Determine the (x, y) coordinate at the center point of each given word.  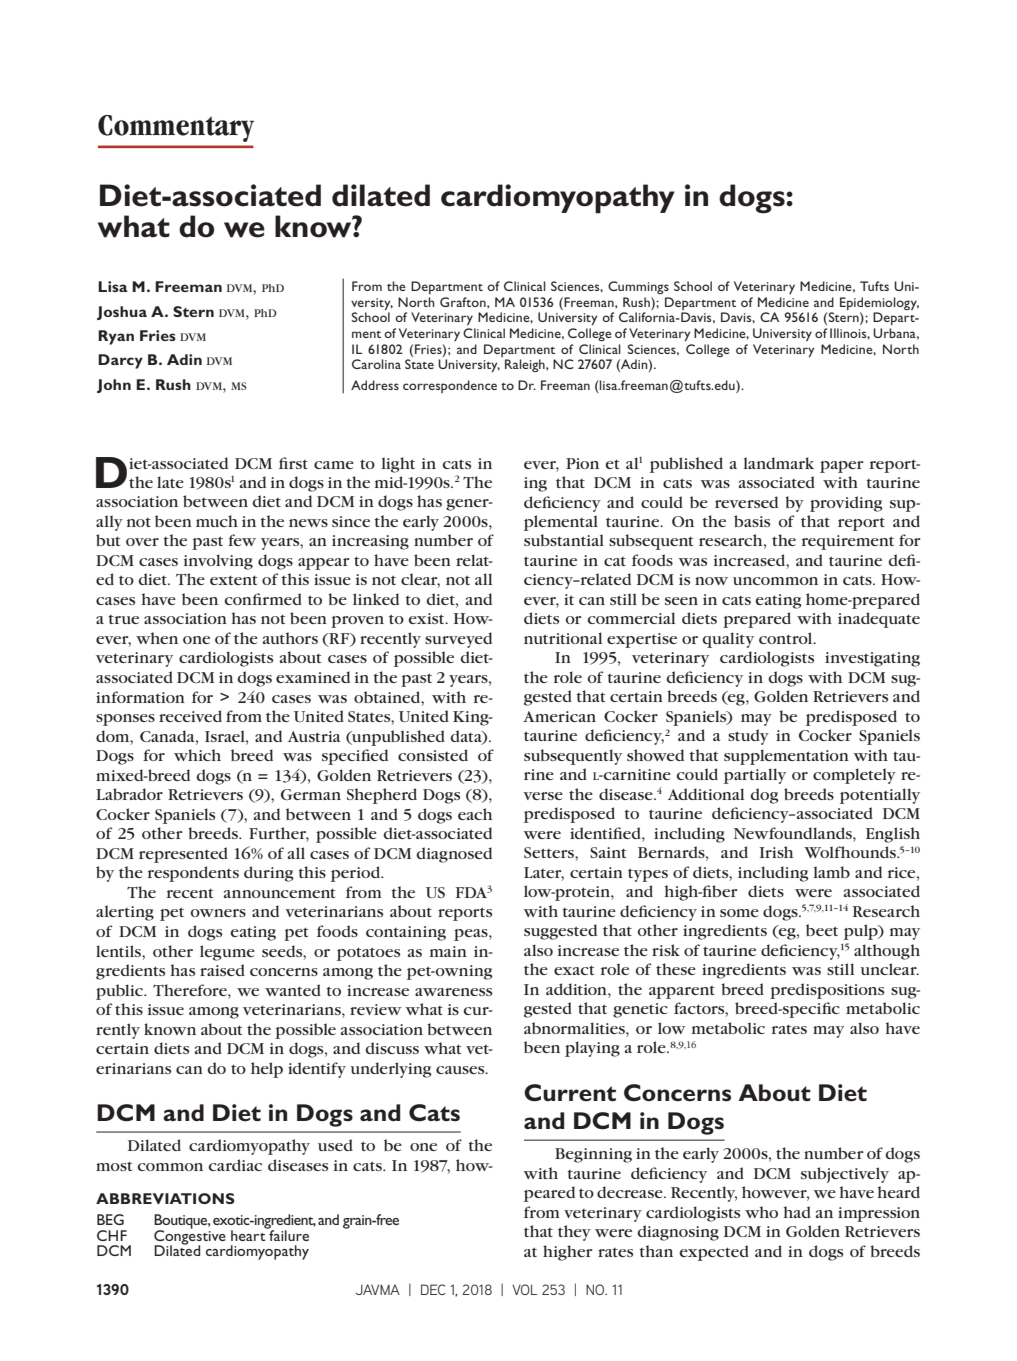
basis (752, 521)
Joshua (122, 313)
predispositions (827, 991)
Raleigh (526, 365)
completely (854, 776)
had (797, 1212)
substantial (564, 540)
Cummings (638, 287)
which (197, 755)
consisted (433, 755)
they (574, 1233)
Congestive (190, 1237)
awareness (453, 992)
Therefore (191, 990)
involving (218, 562)
